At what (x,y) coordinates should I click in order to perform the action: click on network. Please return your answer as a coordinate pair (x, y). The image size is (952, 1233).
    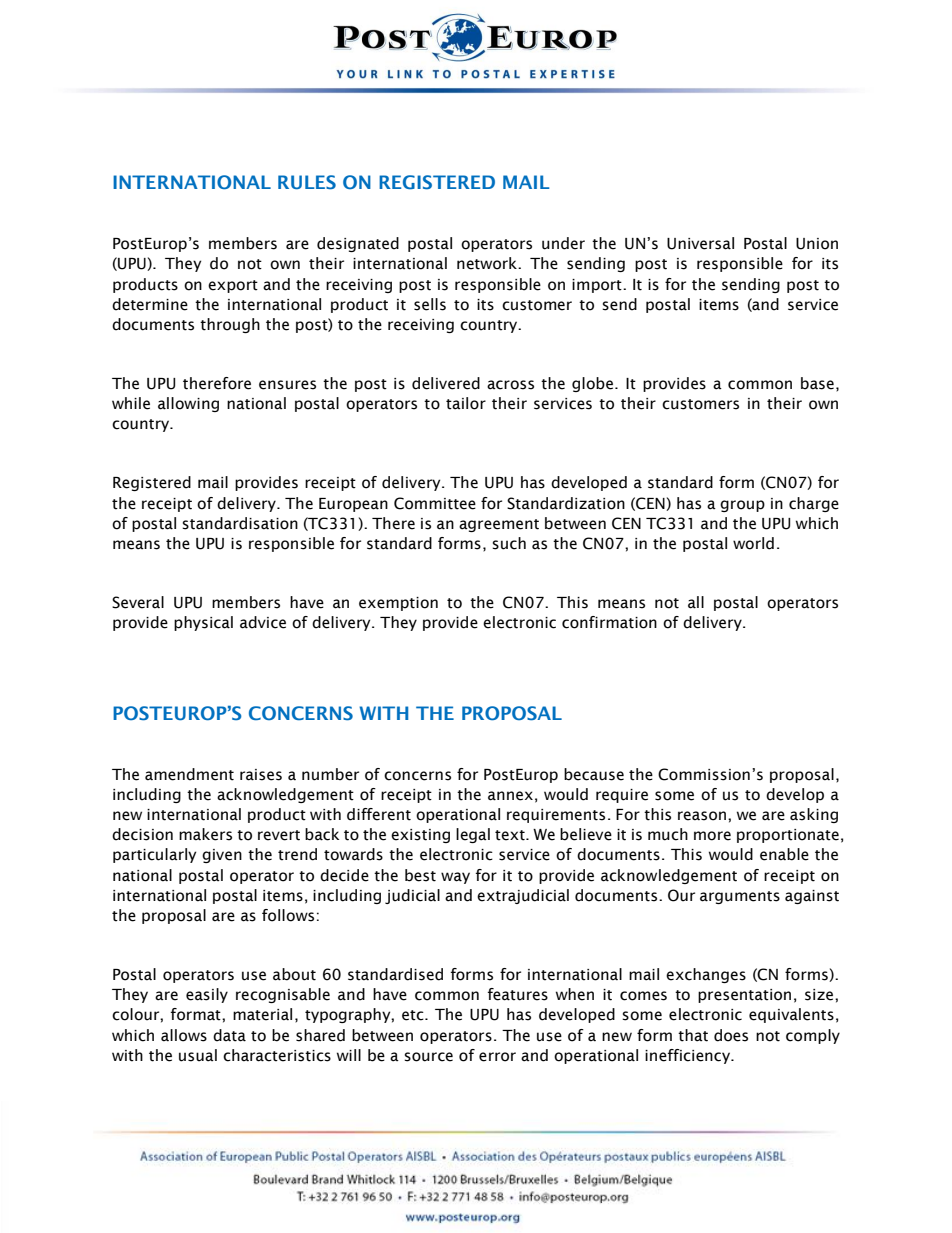
    Looking at the image, I should click on (488, 263).
